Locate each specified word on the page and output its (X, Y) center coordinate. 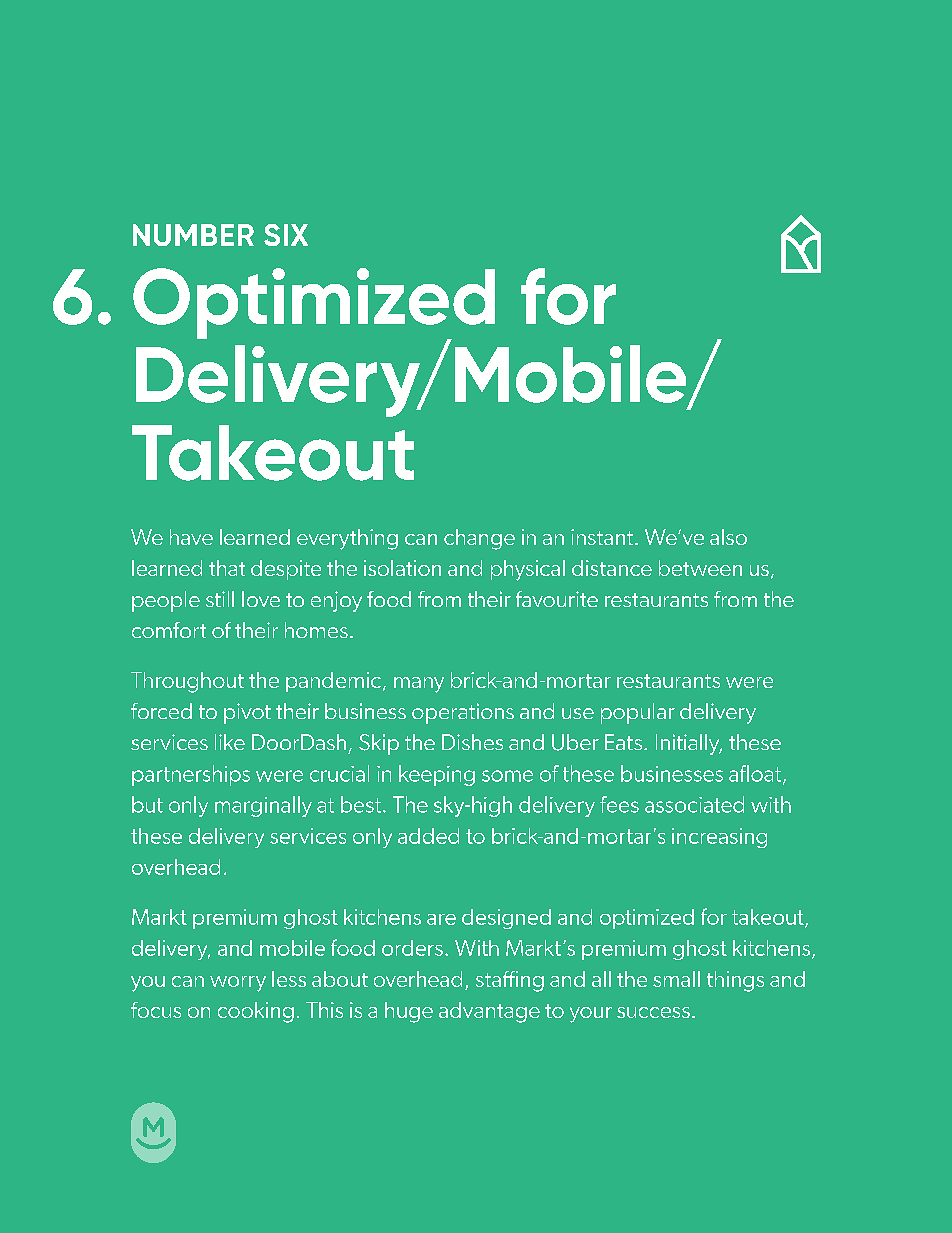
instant (603, 537)
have (191, 537)
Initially (689, 744)
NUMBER (193, 235)
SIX (286, 235)
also (728, 537)
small (676, 979)
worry (238, 984)
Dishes (472, 742)
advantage (489, 1012)
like (230, 742)
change (479, 539)
